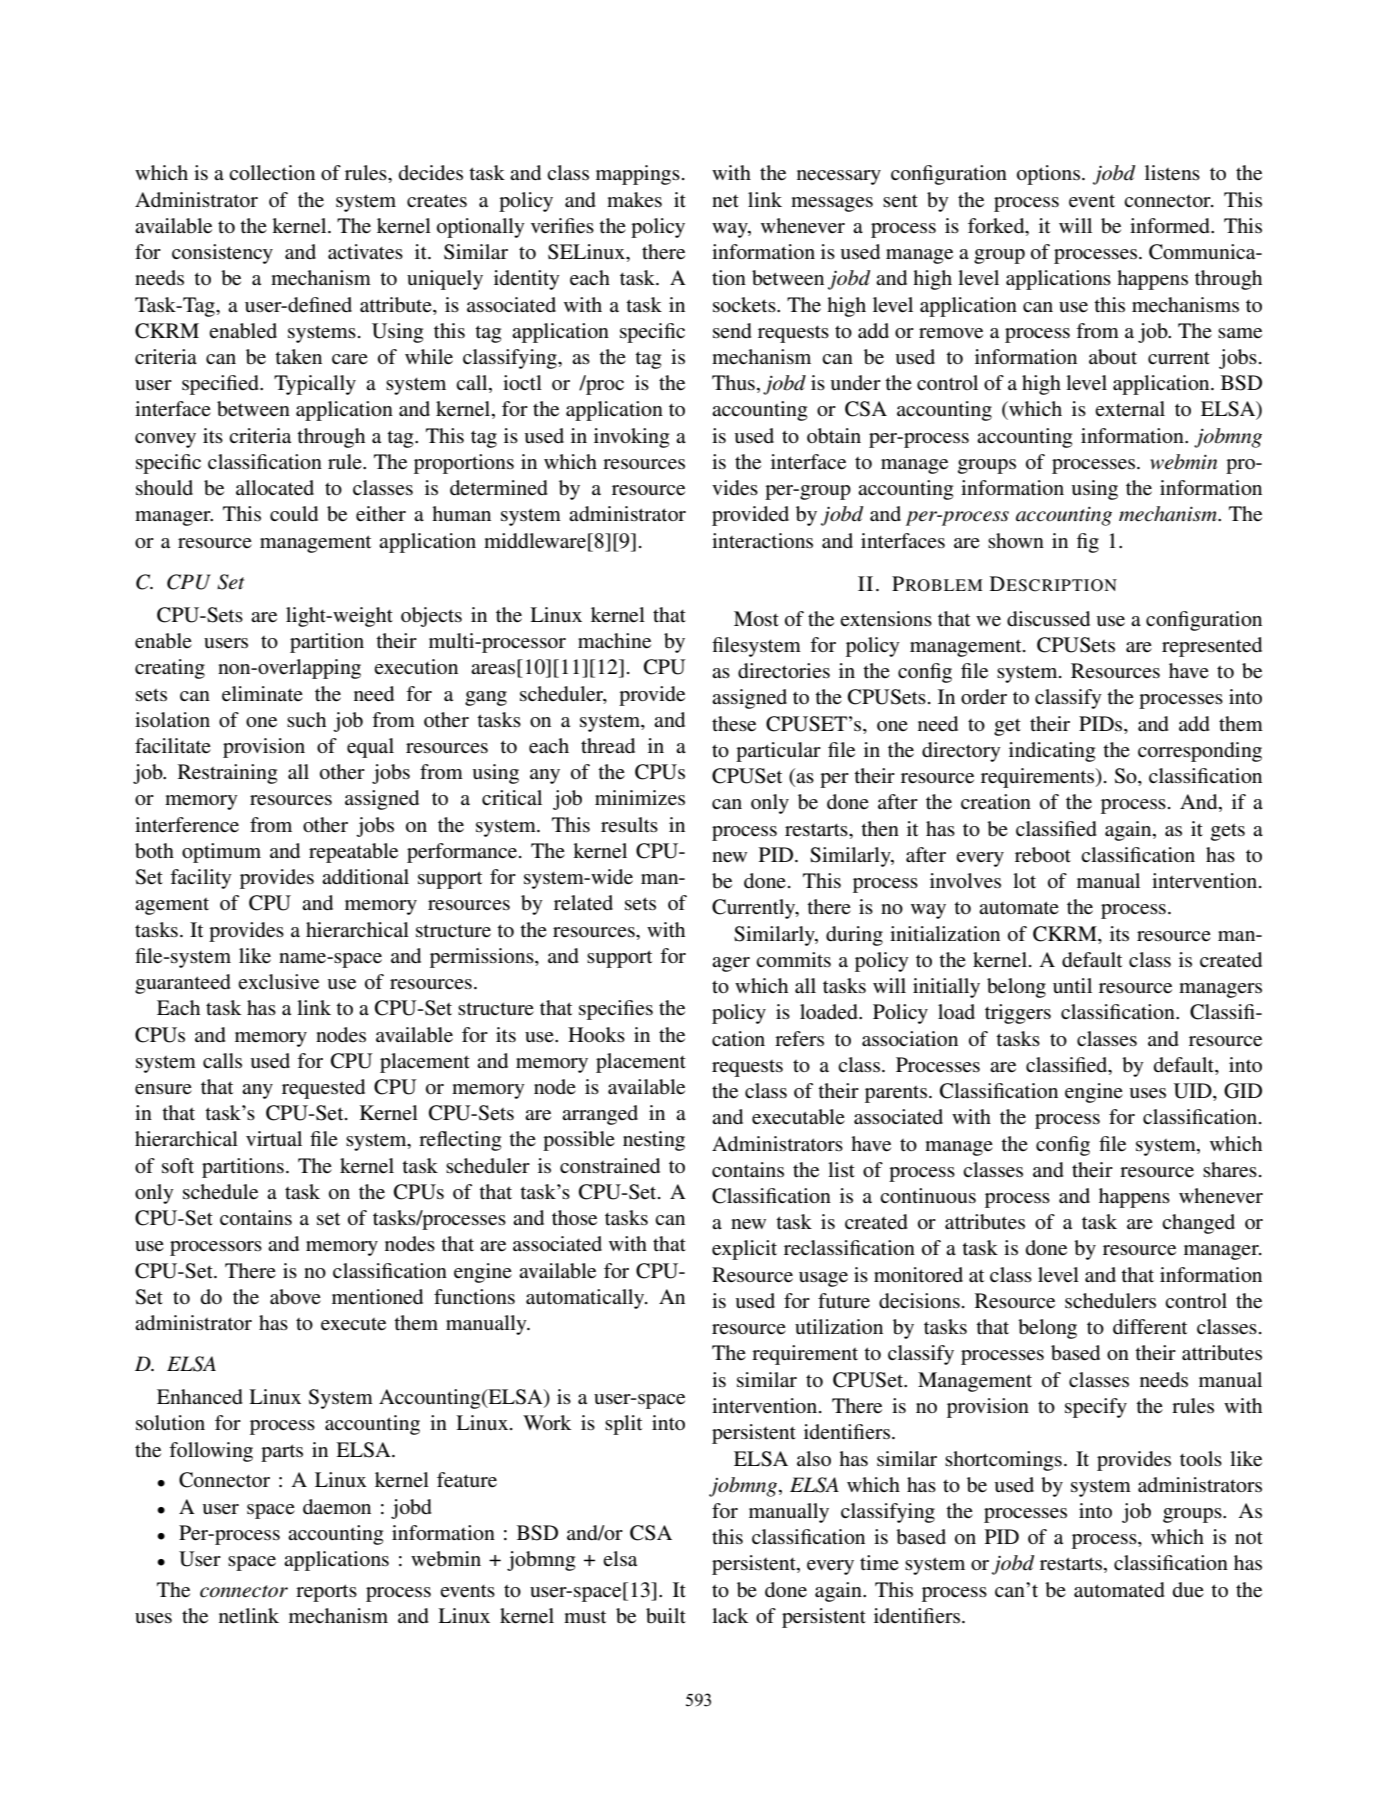 The width and height of the screenshot is (1398, 1809). Describe the element at coordinates (634, 200) in the screenshot. I see `makes` at that location.
